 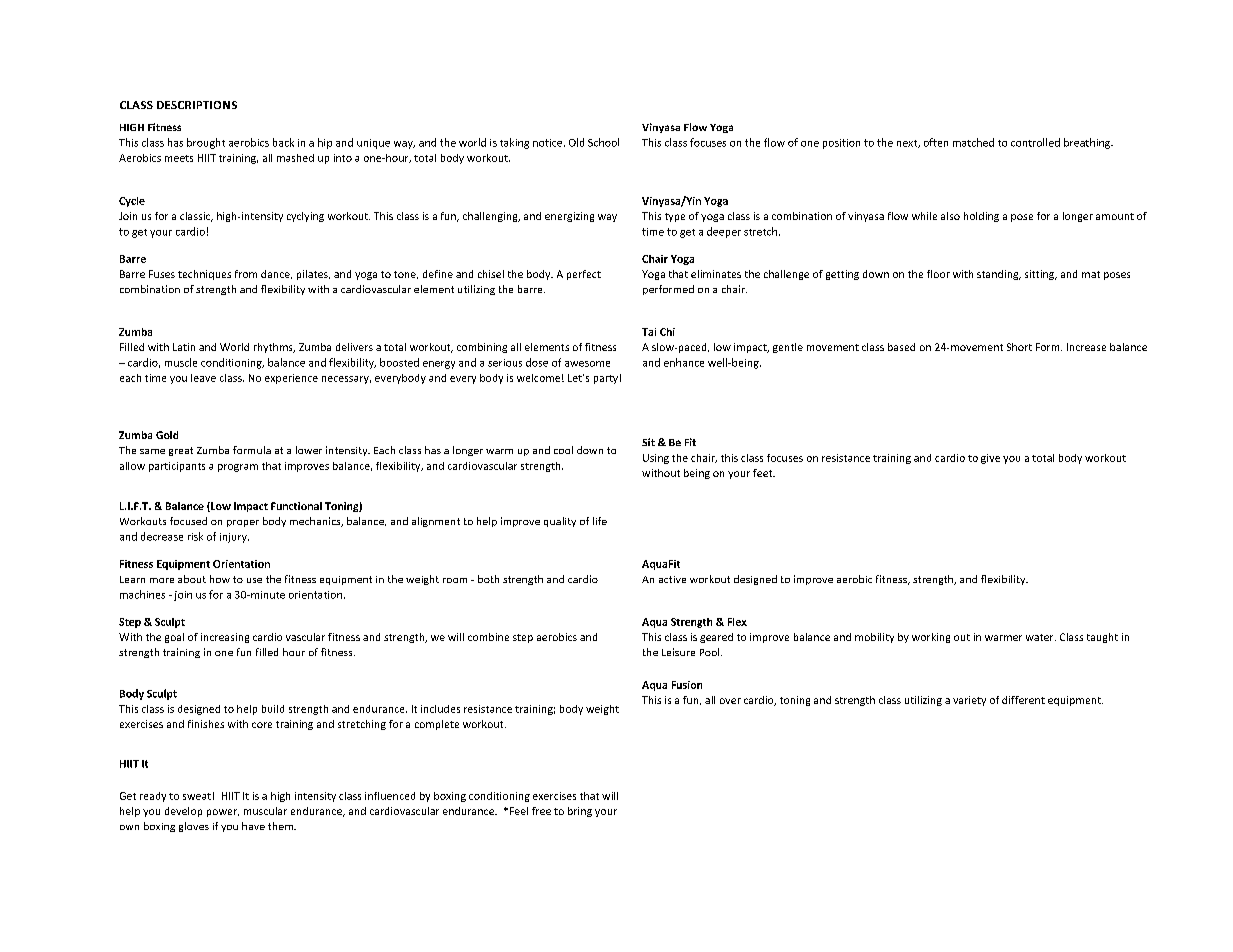 I want to click on back, so click(x=283, y=142).
